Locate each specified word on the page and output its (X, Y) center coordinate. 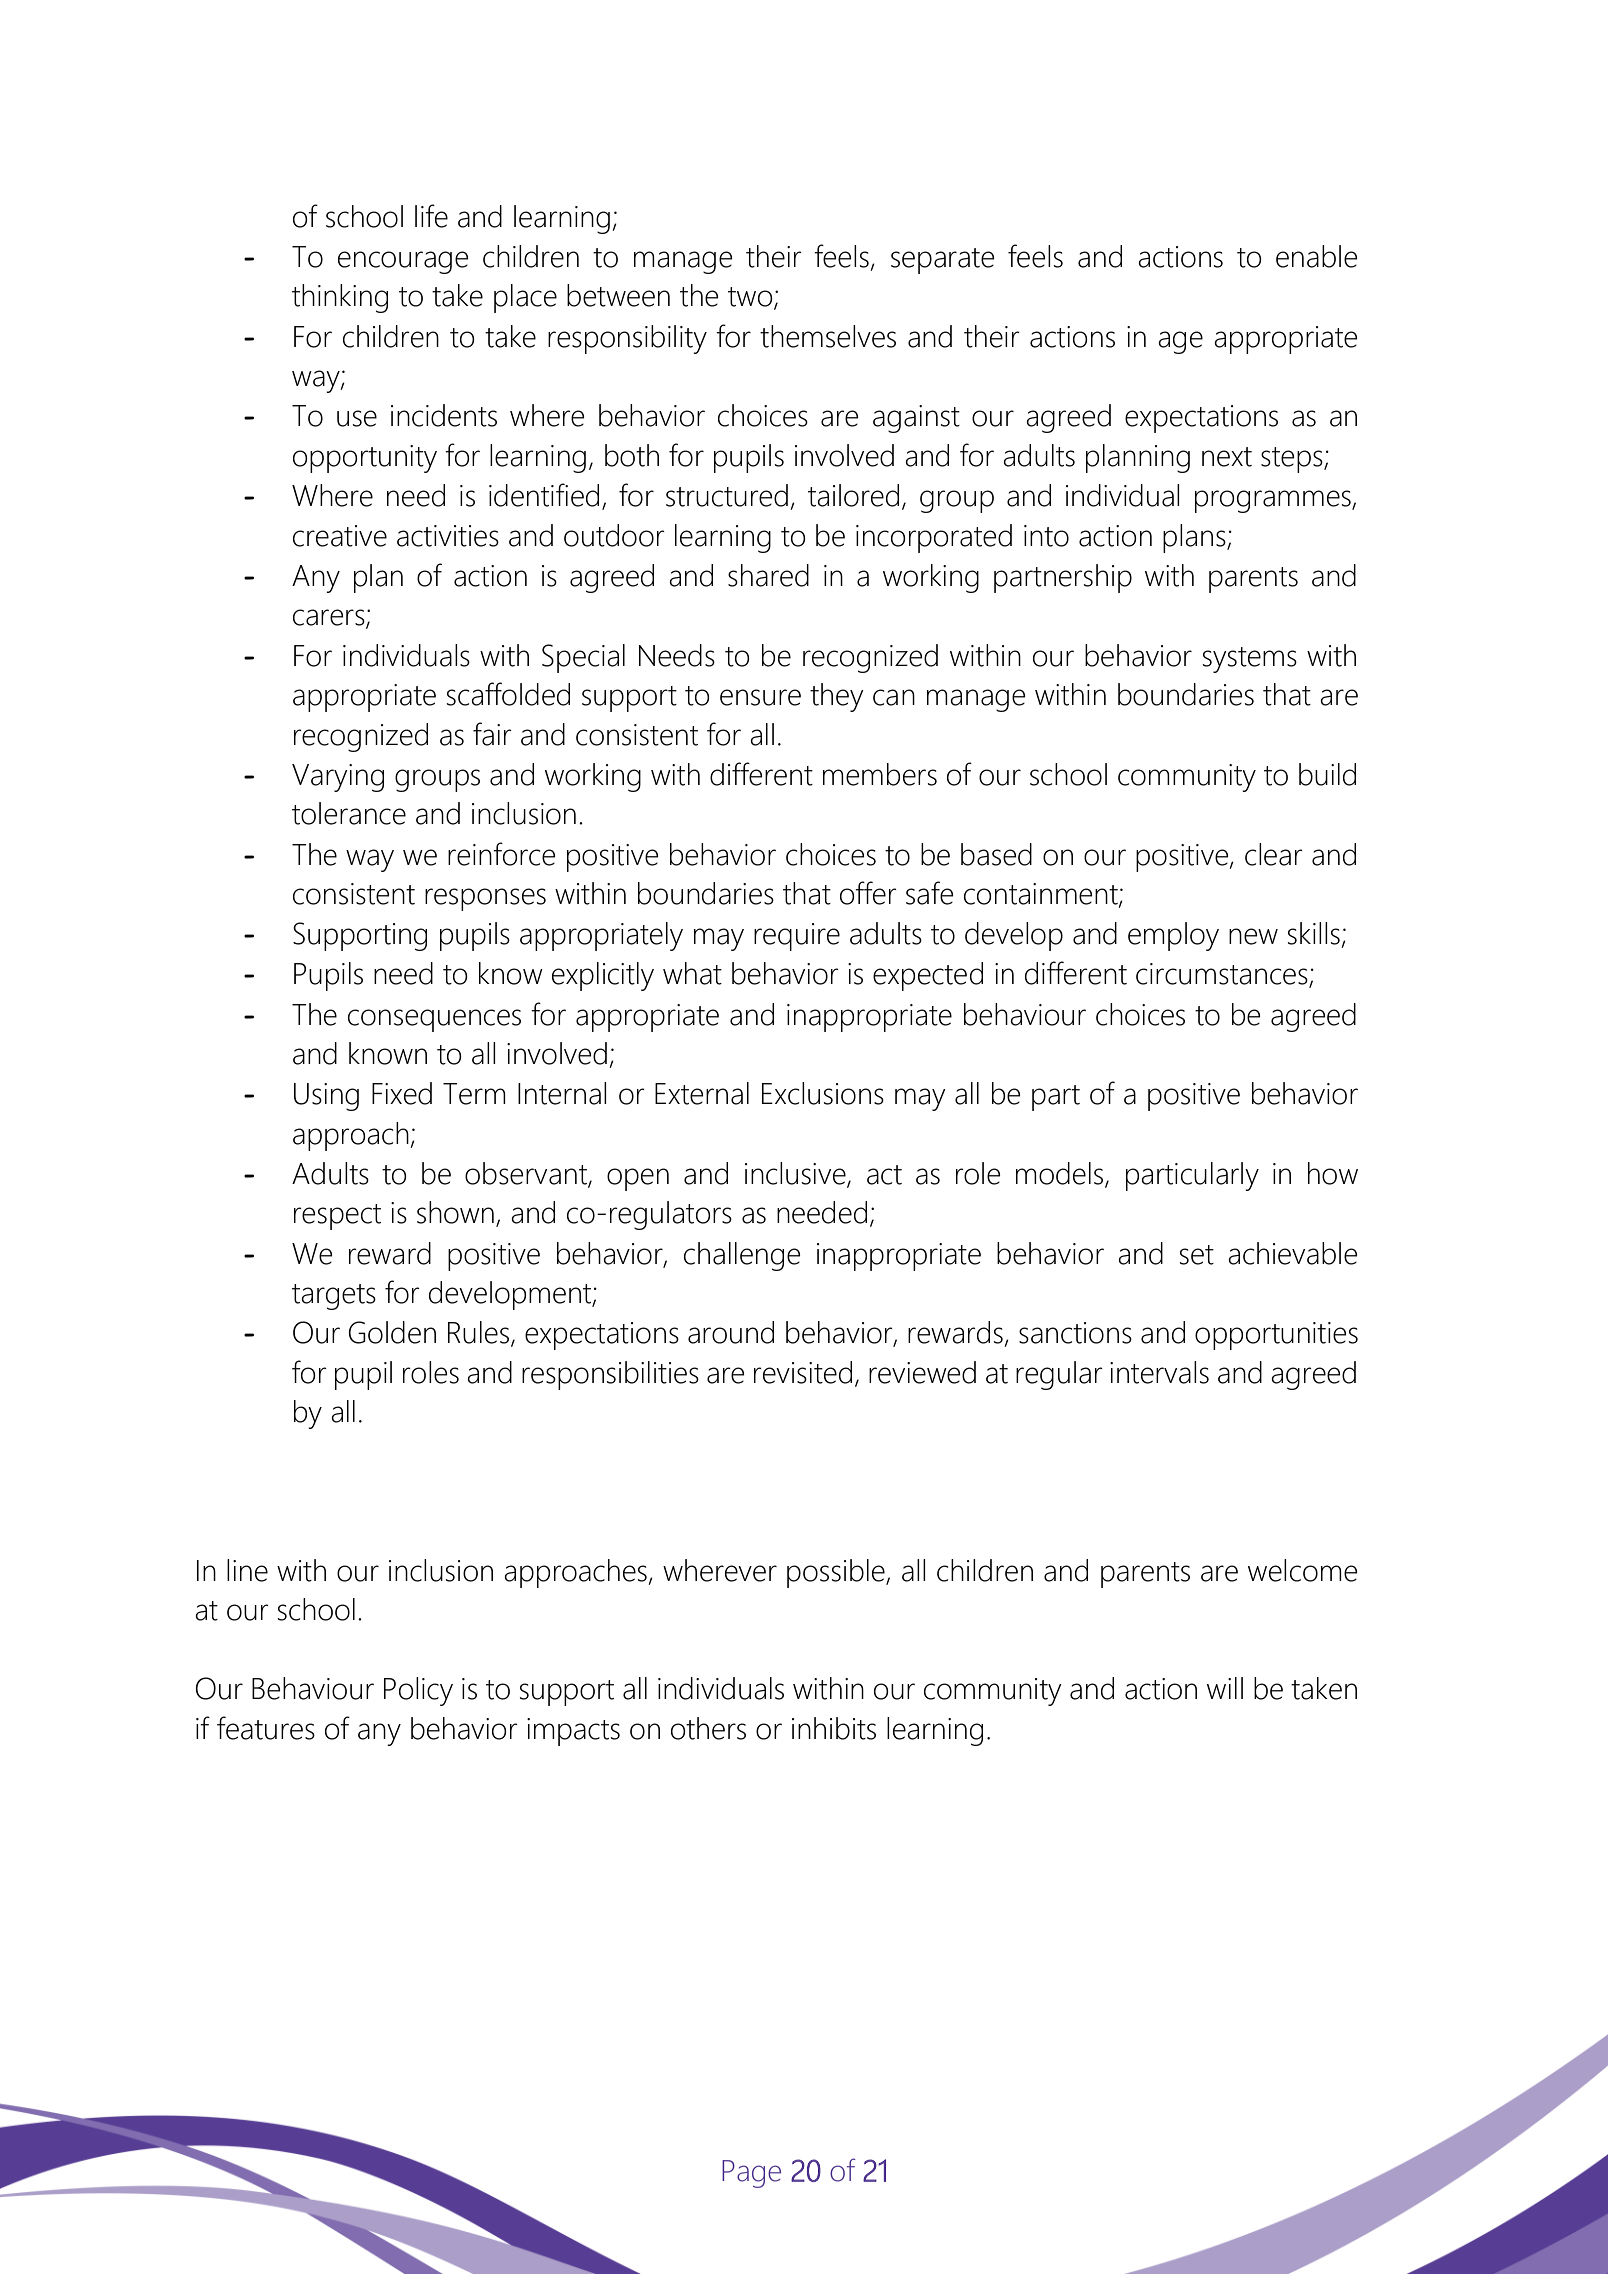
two (751, 298)
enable (1317, 256)
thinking (340, 298)
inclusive (796, 1174)
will (1225, 1688)
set (1197, 1255)
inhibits (834, 1728)
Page (751, 2174)
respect (337, 1217)
